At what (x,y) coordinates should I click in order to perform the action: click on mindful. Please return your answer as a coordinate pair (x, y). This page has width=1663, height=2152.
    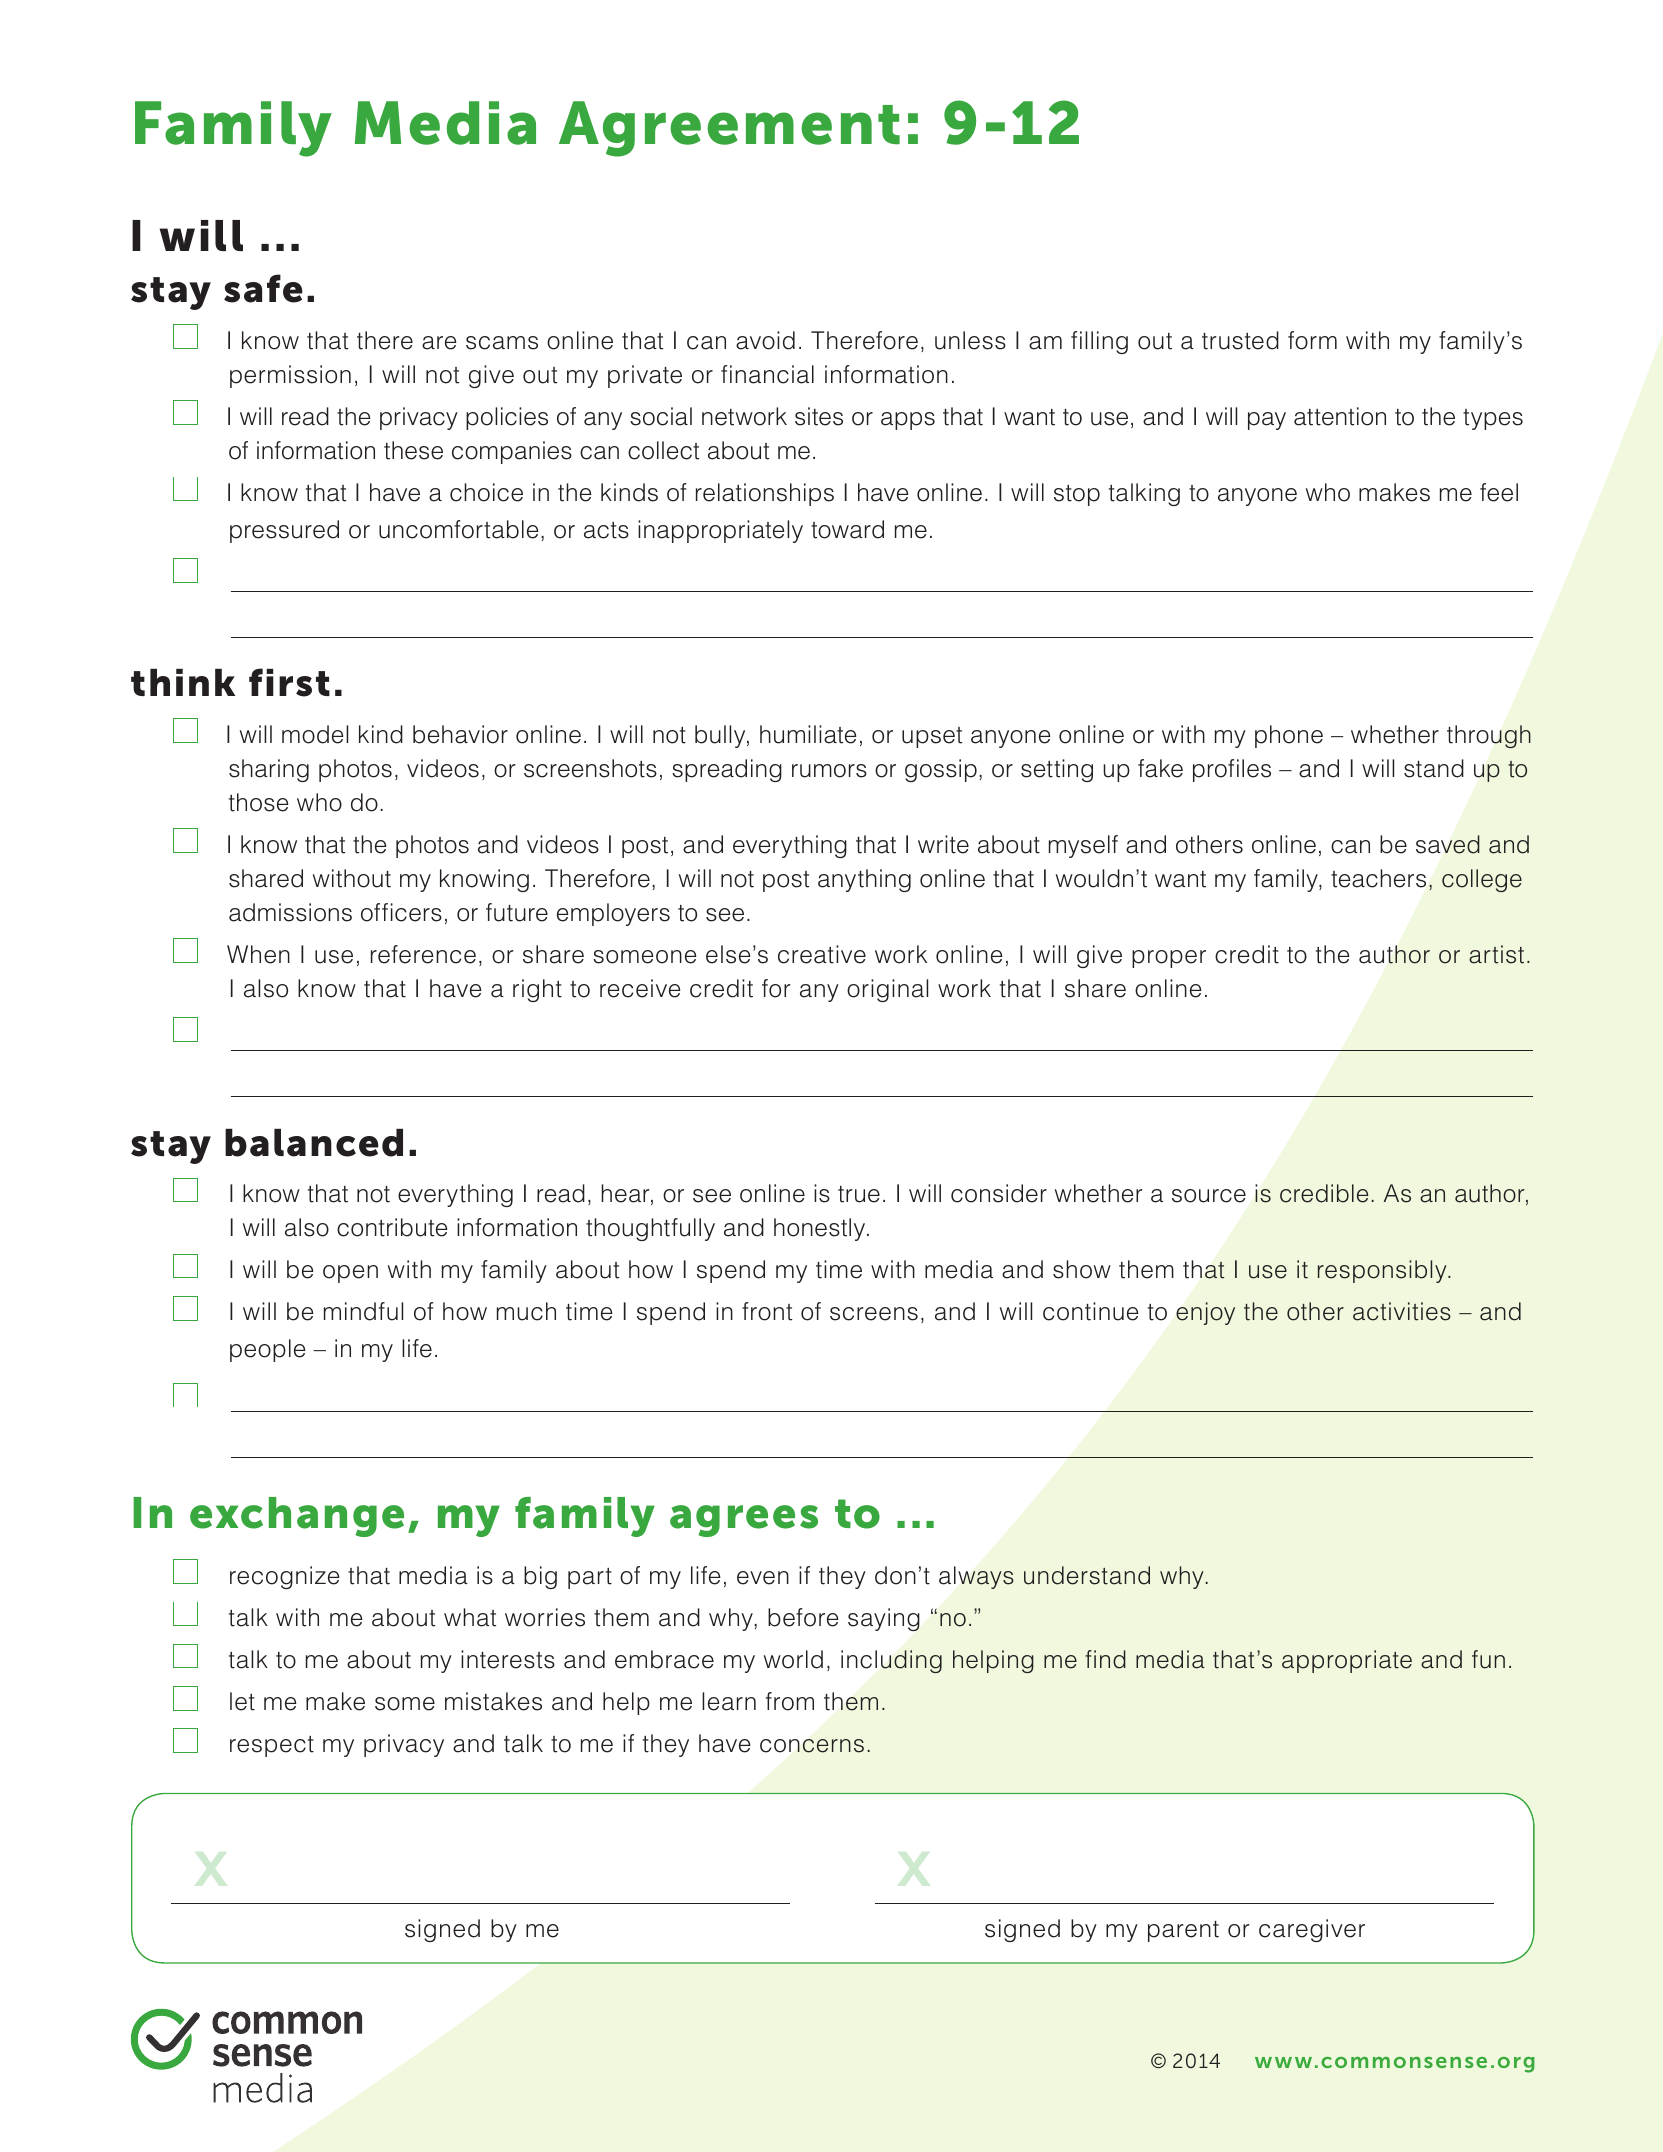
    Looking at the image, I should click on (363, 1311).
